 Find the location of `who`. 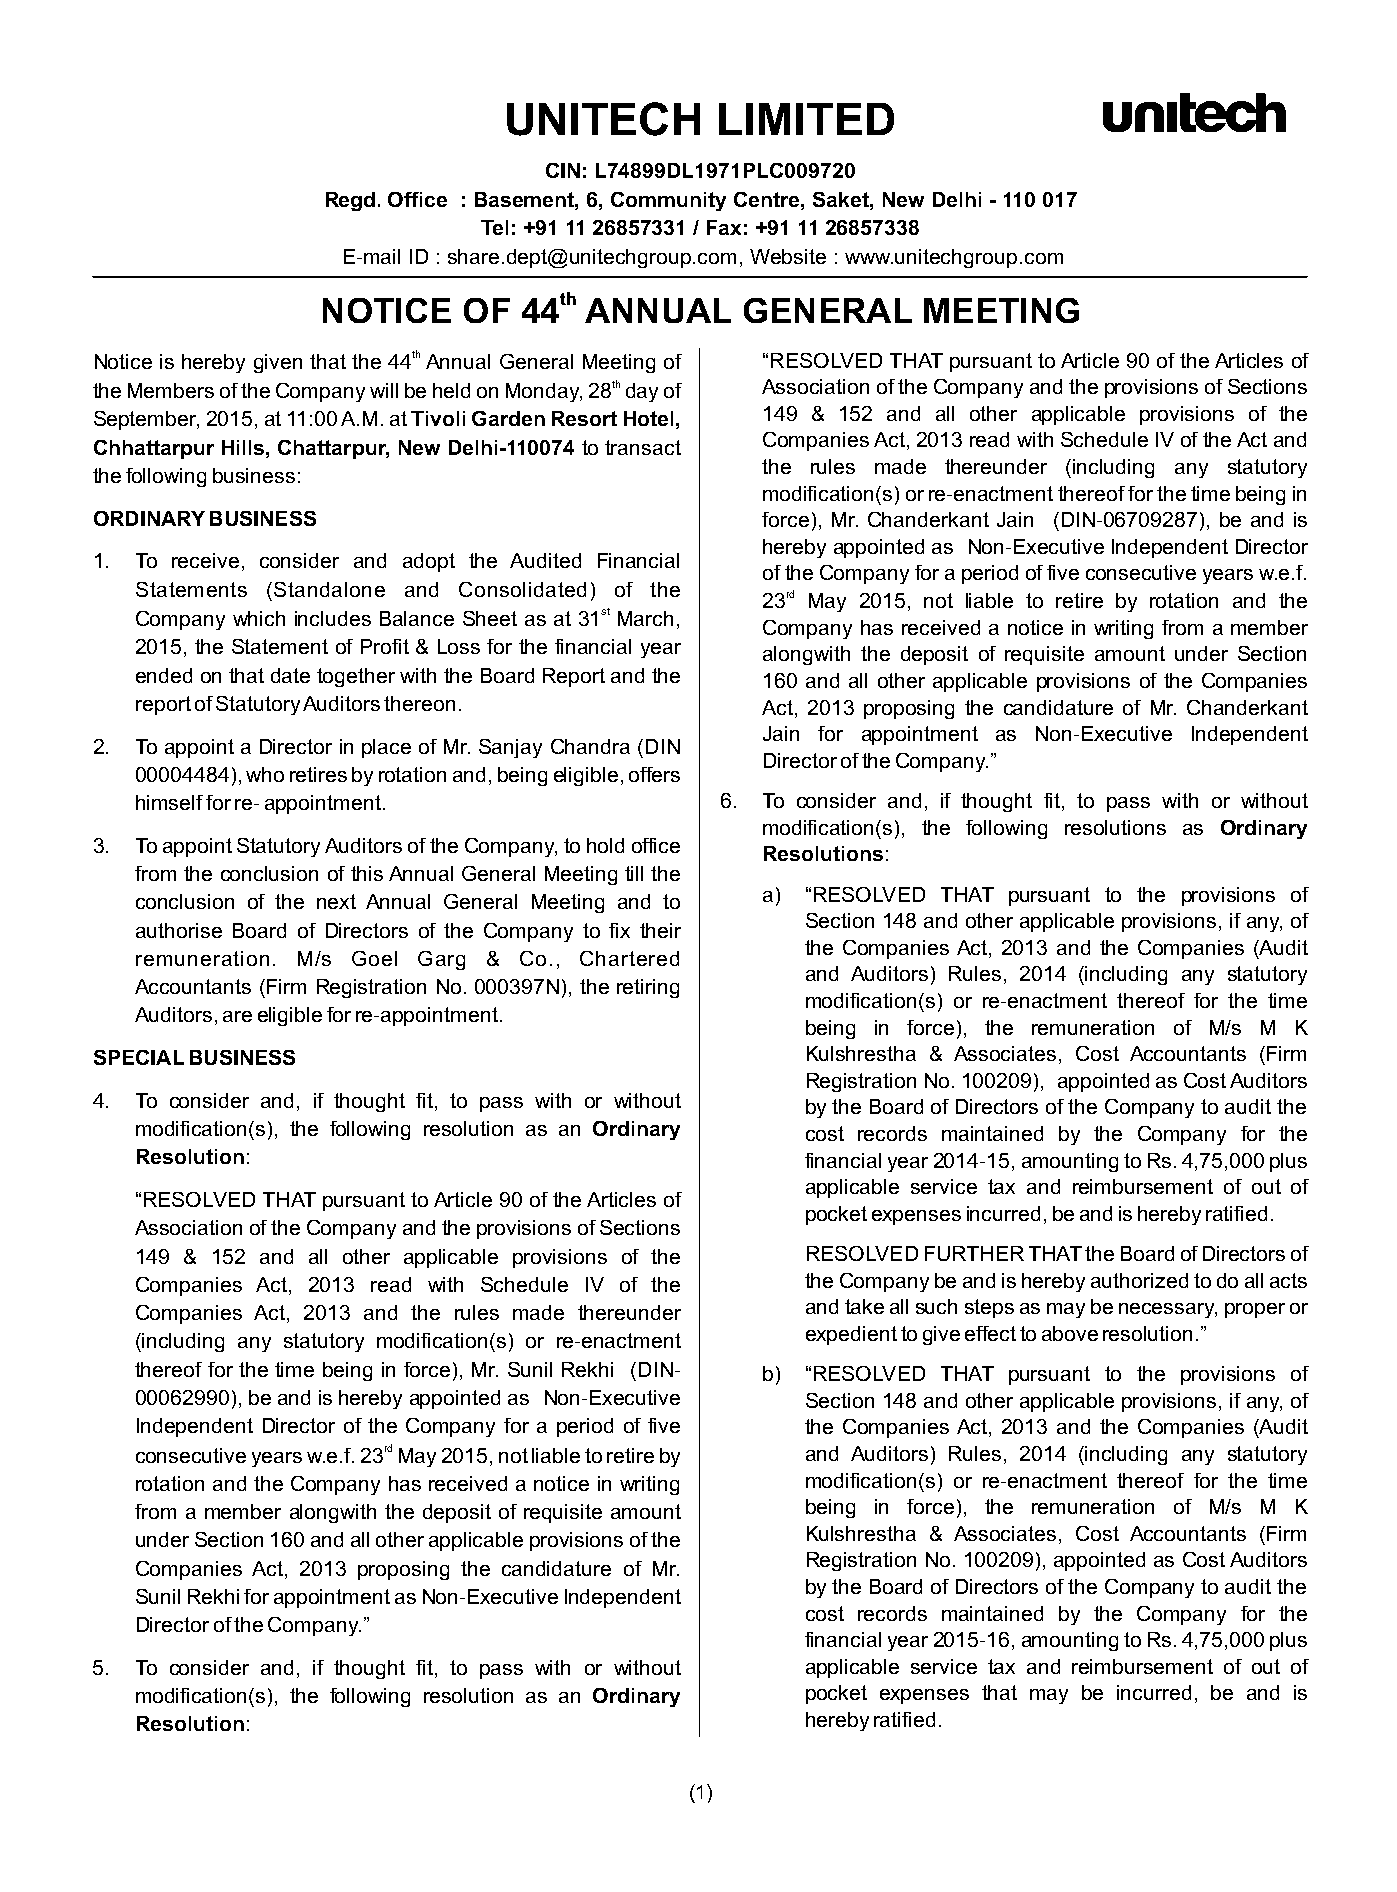

who is located at coordinates (265, 774).
